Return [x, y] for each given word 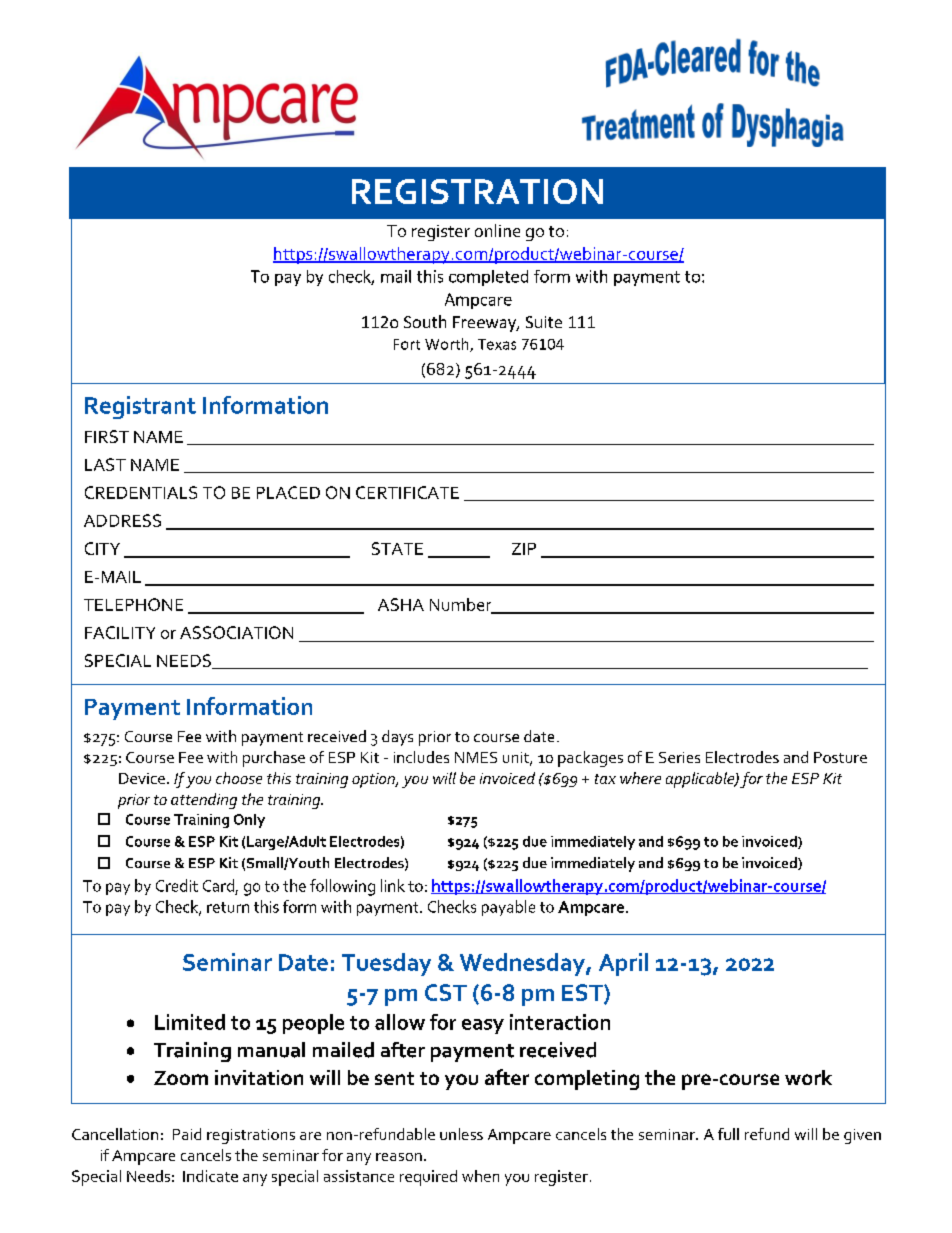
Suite [544, 322]
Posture [840, 757]
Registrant [140, 407]
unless [461, 1134]
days [397, 738]
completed [488, 278]
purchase [274, 759]
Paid [187, 1134]
